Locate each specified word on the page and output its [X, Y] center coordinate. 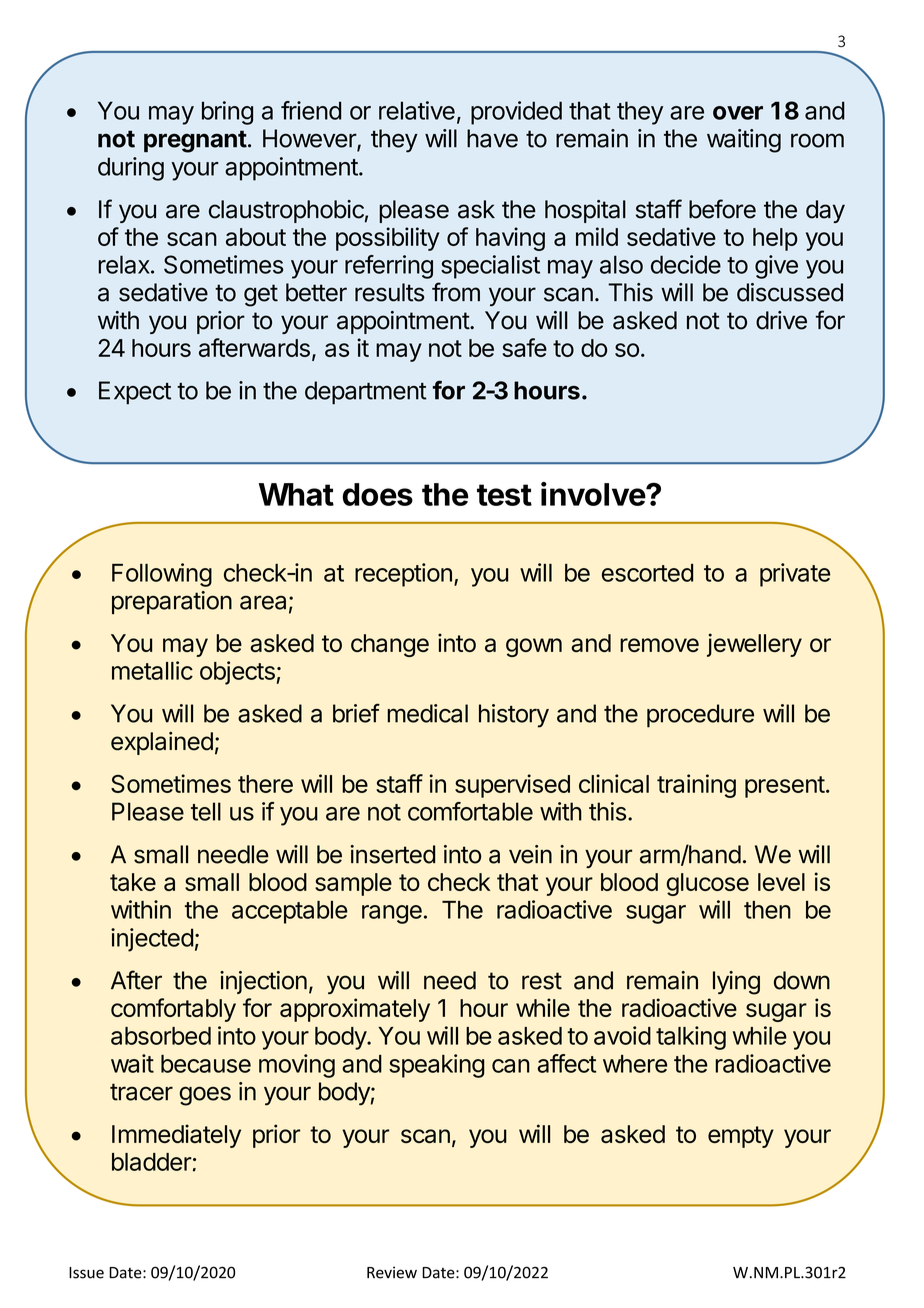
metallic [152, 670]
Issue [86, 1273]
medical [427, 713]
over [738, 113]
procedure [700, 716]
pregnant [195, 141]
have [492, 138]
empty [741, 1137]
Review [392, 1272]
